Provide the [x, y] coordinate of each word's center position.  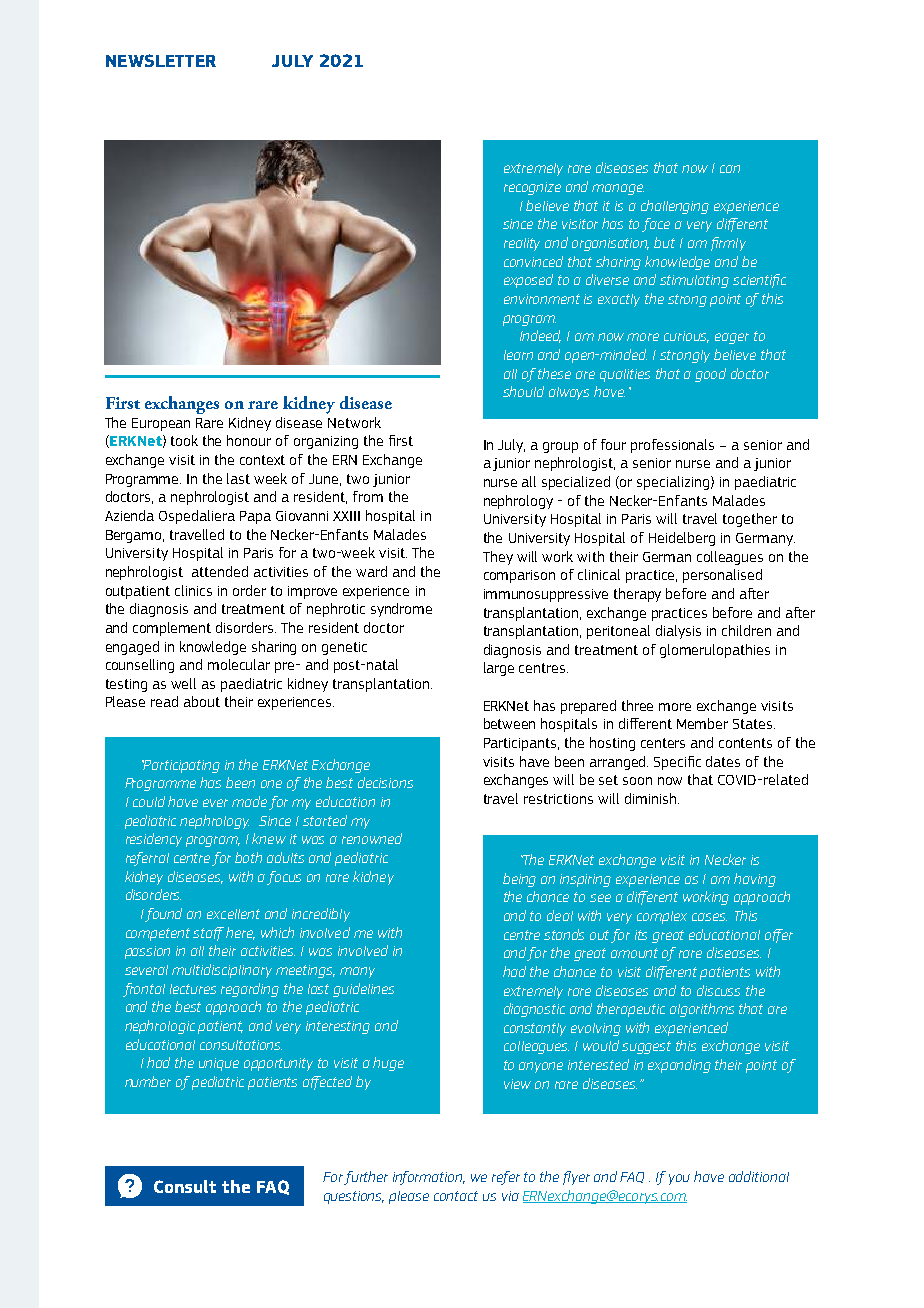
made [249, 801]
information [429, 1178]
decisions [385, 782]
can [730, 169]
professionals [672, 446]
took [184, 440]
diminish [652, 798]
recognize [532, 188]
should [523, 391]
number [148, 1081]
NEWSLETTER [161, 60]
